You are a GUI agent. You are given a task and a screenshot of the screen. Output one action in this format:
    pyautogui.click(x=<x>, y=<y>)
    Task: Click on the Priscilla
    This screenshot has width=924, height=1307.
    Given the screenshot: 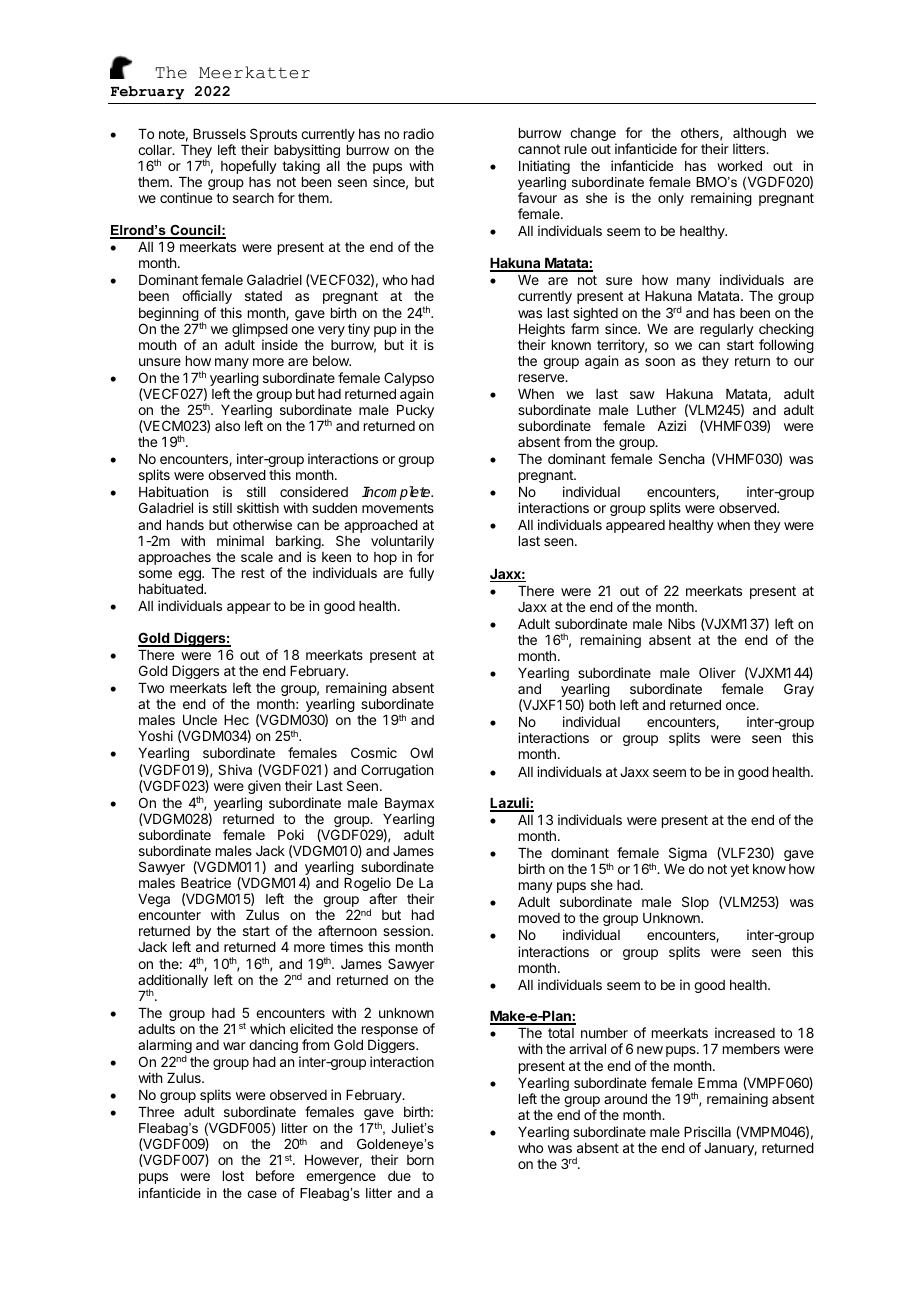 What is the action you would take?
    pyautogui.click(x=707, y=1131)
